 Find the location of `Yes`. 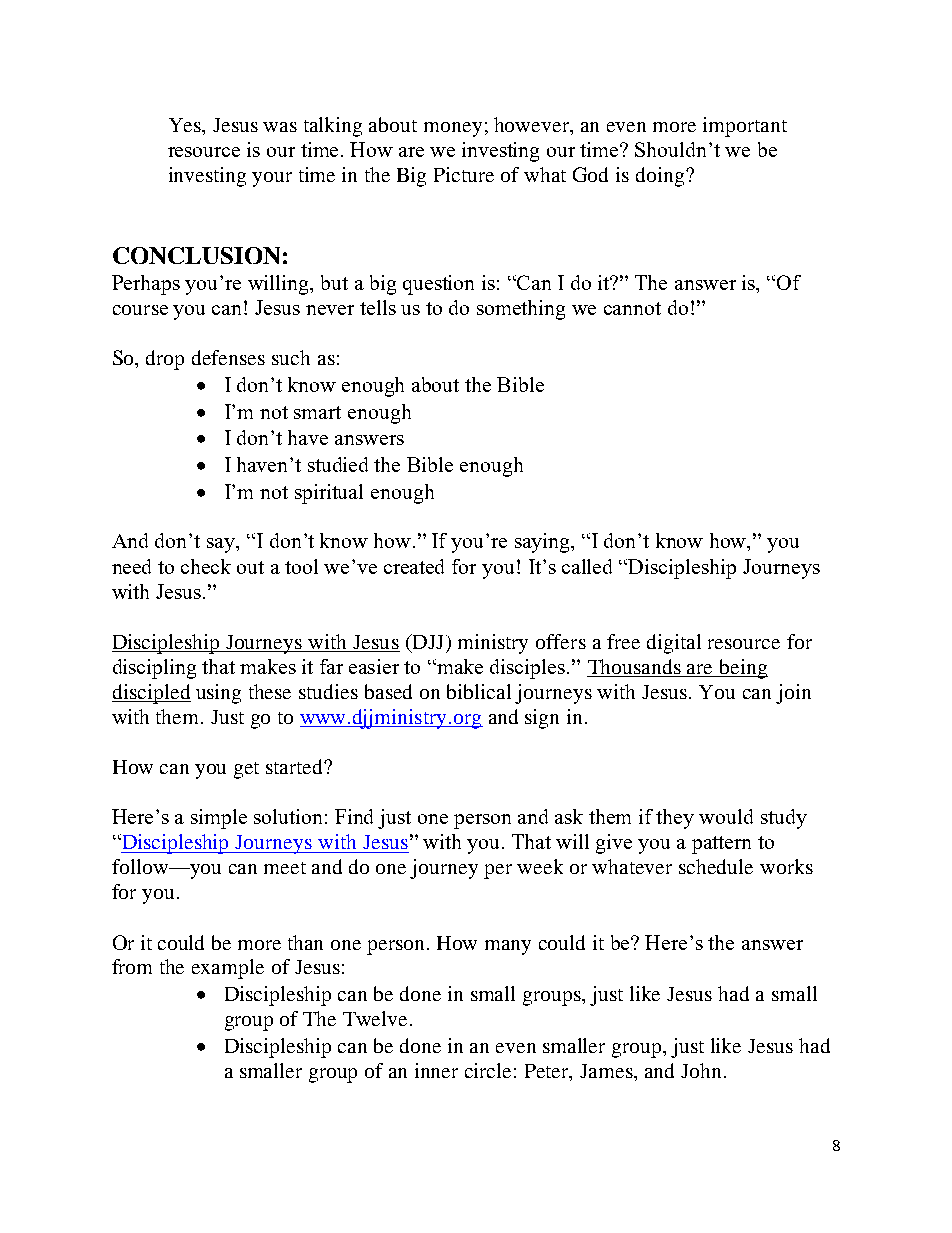

Yes is located at coordinates (186, 126).
